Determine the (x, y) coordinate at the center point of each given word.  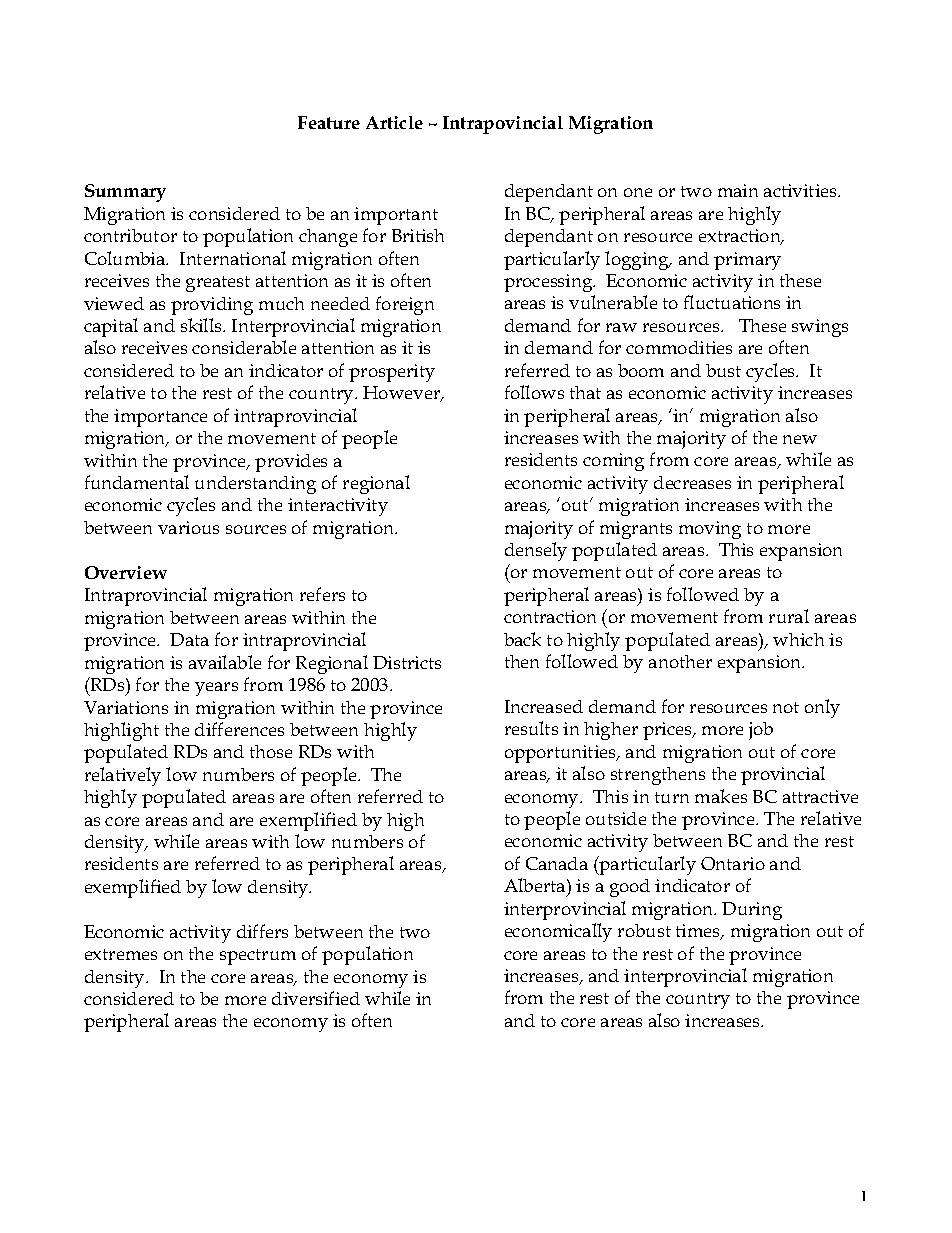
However (403, 394)
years (216, 689)
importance (160, 418)
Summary (125, 193)
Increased (544, 706)
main (738, 190)
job (761, 731)
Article (394, 122)
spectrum (258, 957)
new (800, 439)
